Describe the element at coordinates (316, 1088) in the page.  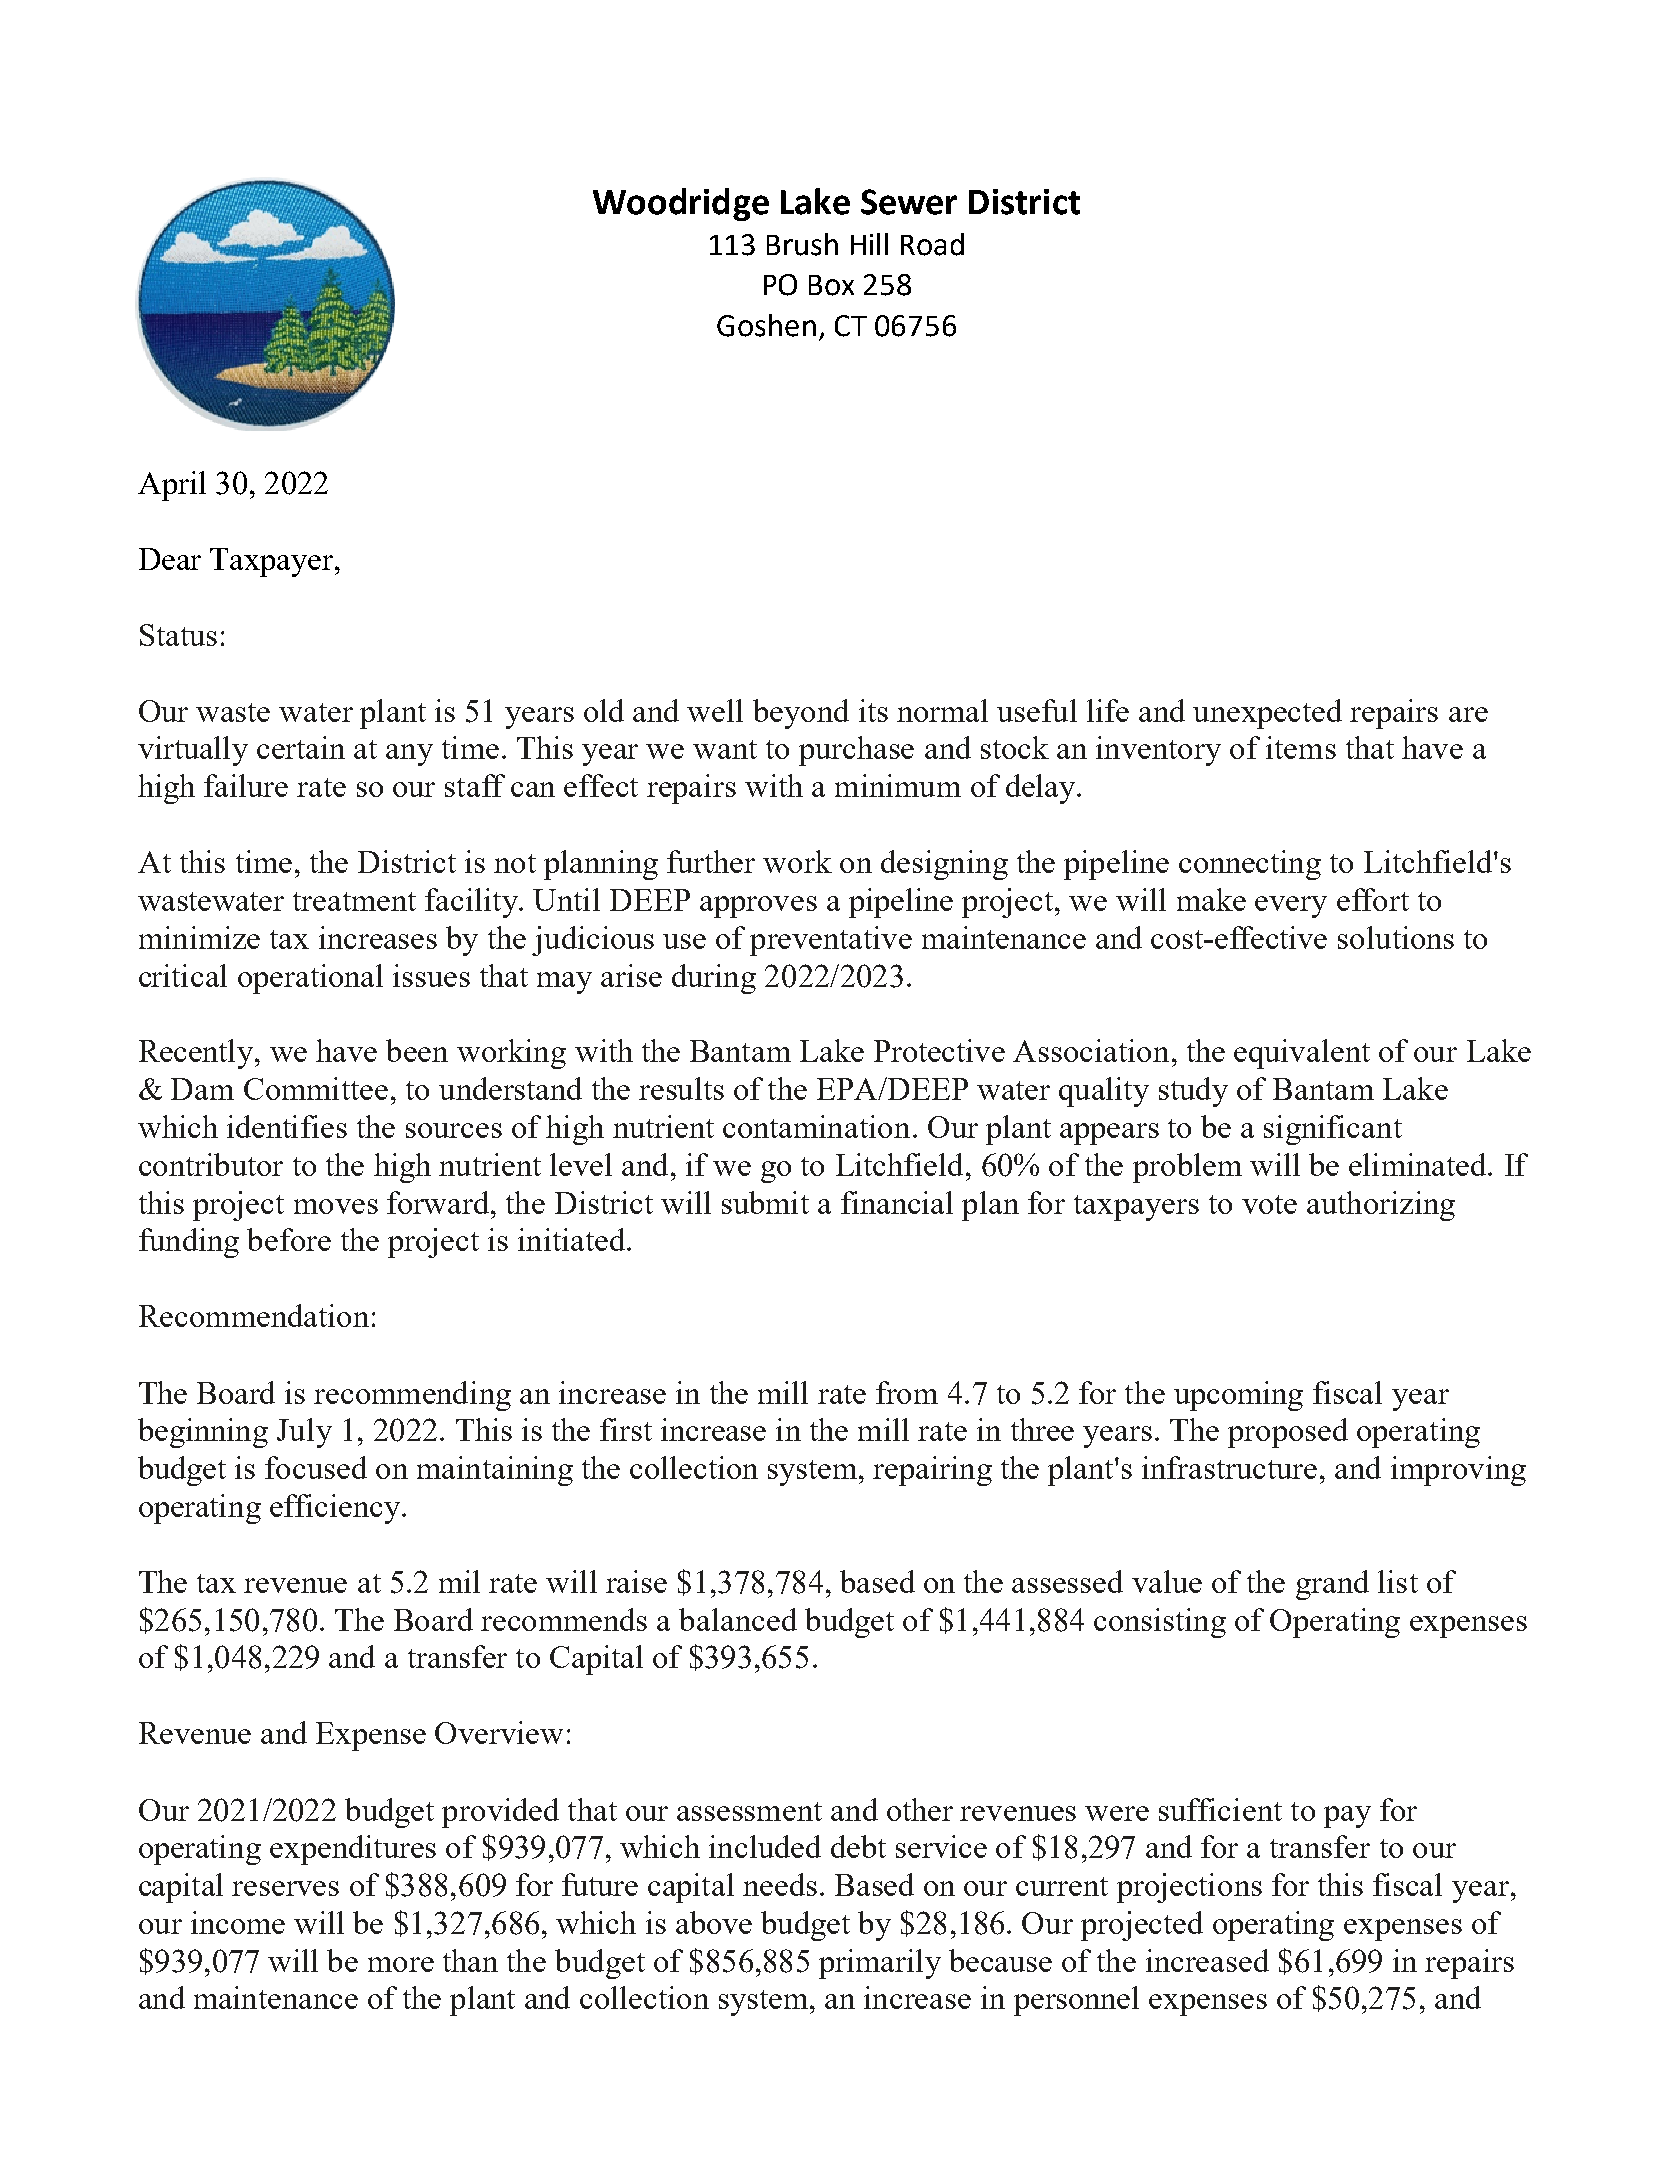
I see `Committee` at that location.
